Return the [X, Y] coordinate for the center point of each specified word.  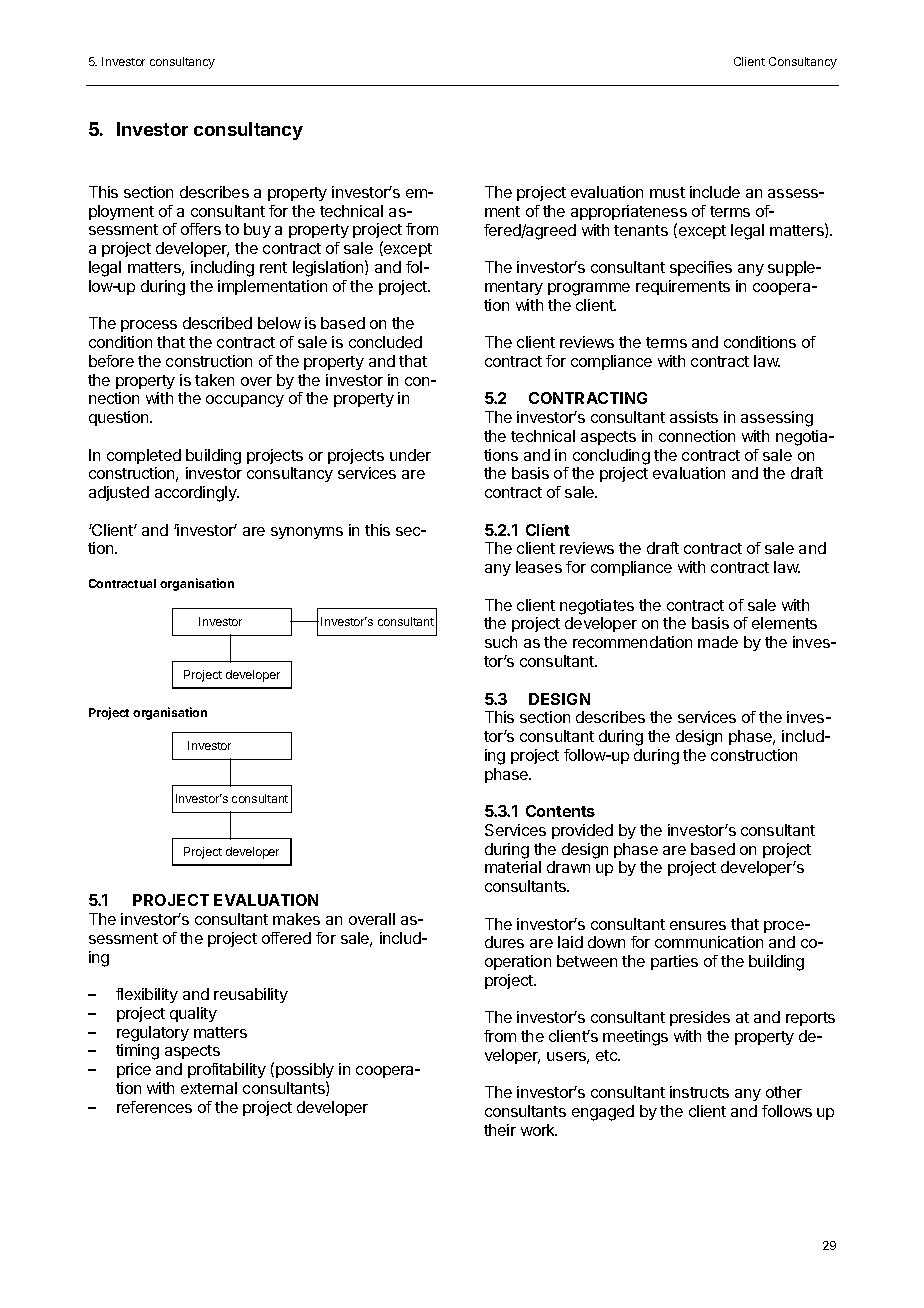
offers [201, 229]
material [513, 867]
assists [694, 417]
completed [144, 456]
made [718, 642]
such [501, 642]
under [410, 455]
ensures [698, 925]
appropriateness [629, 212]
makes [296, 919]
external [209, 1088]
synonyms [307, 533]
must [667, 192]
